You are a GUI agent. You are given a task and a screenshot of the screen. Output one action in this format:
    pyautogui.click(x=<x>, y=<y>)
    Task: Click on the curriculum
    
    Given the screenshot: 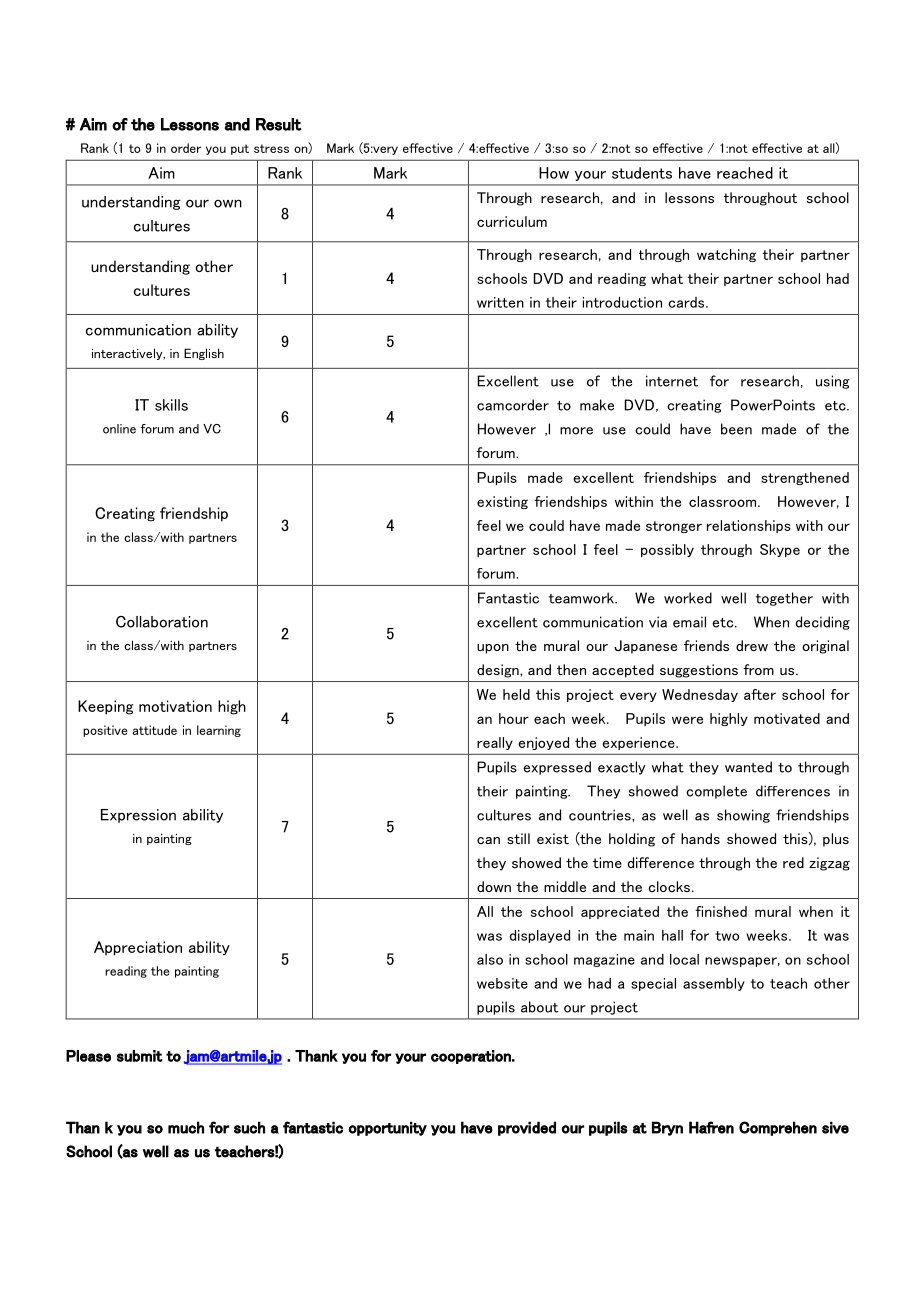 What is the action you would take?
    pyautogui.click(x=512, y=221)
